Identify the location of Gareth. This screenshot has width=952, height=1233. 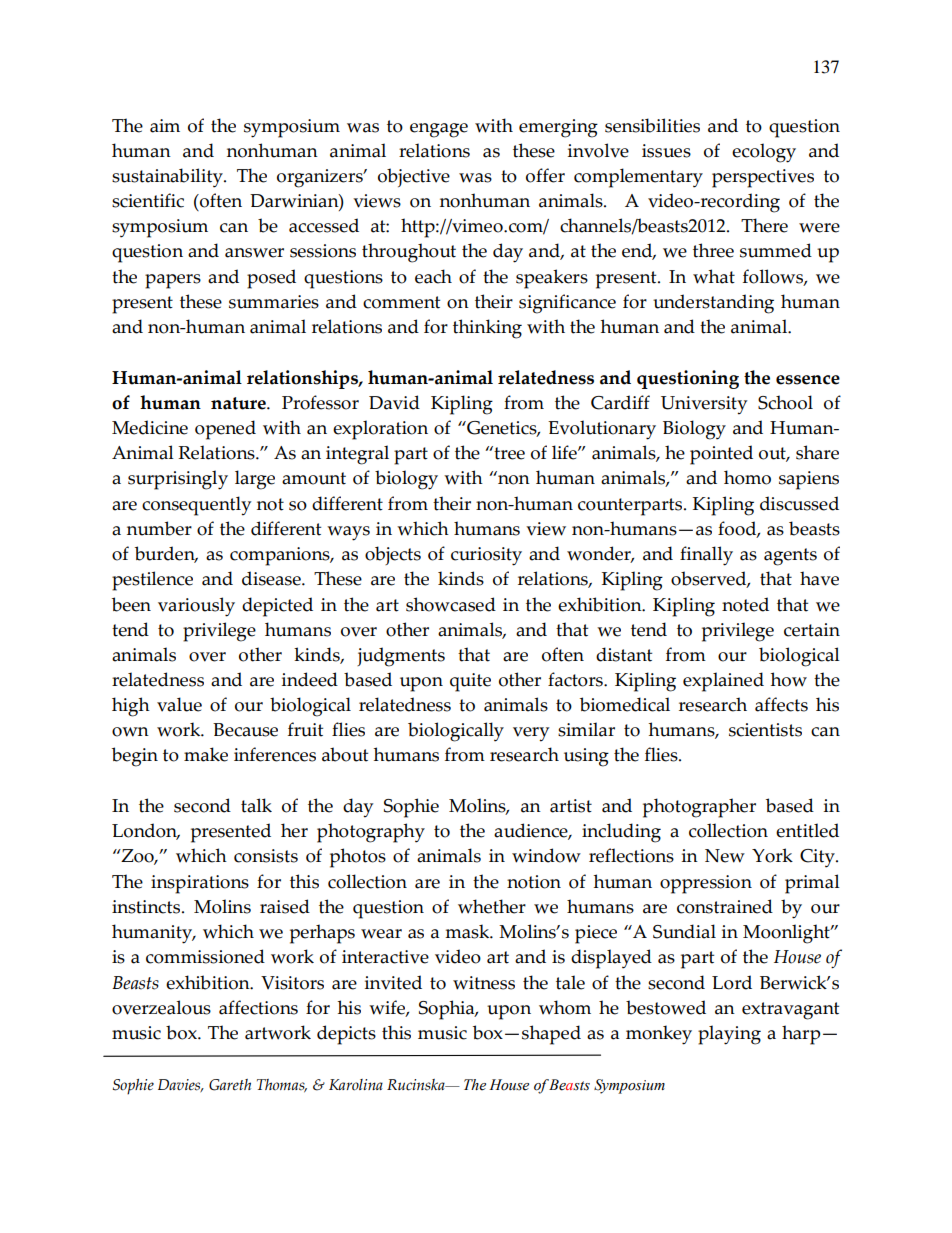
(230, 1085).
